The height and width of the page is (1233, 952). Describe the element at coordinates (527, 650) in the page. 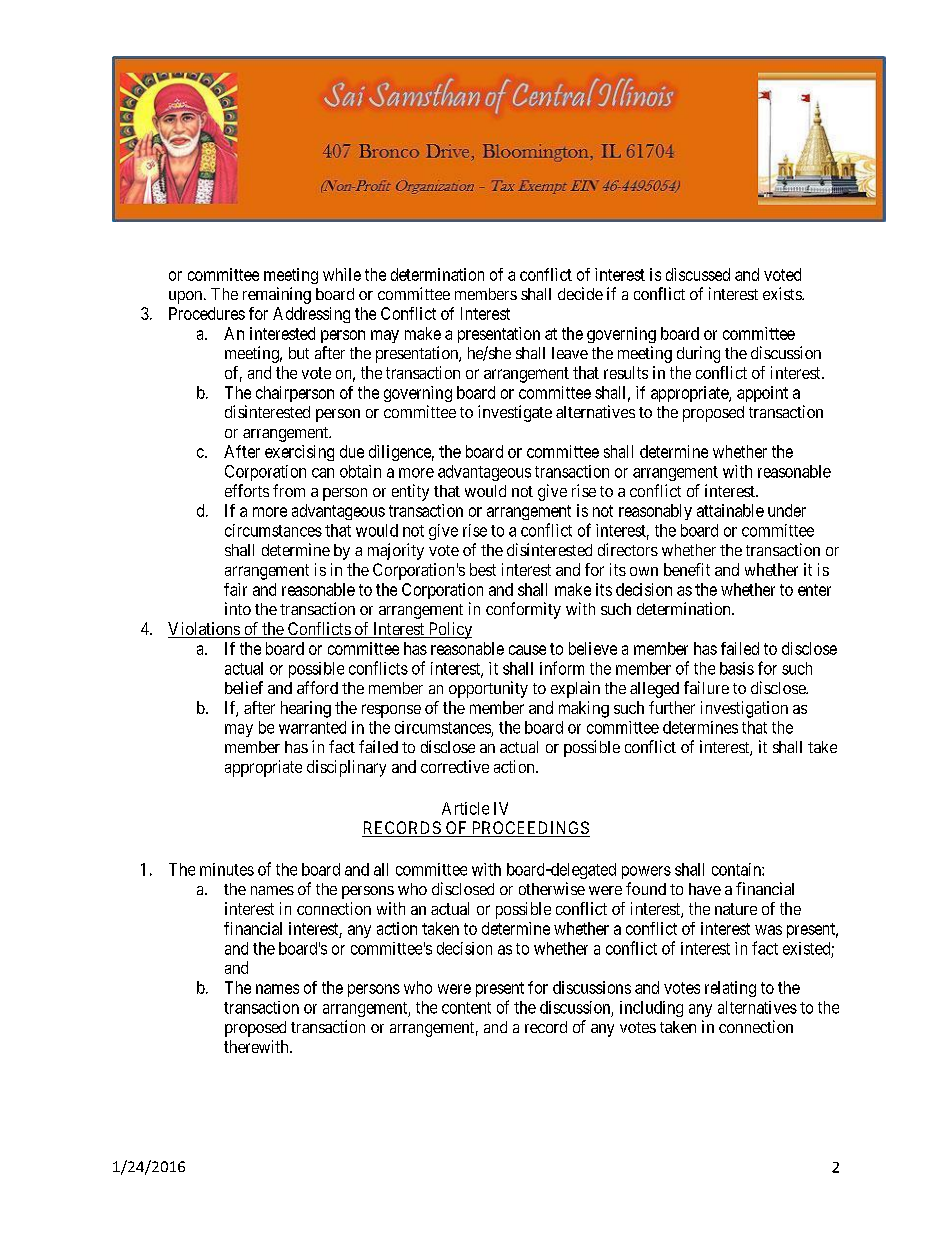

I see `cause` at that location.
